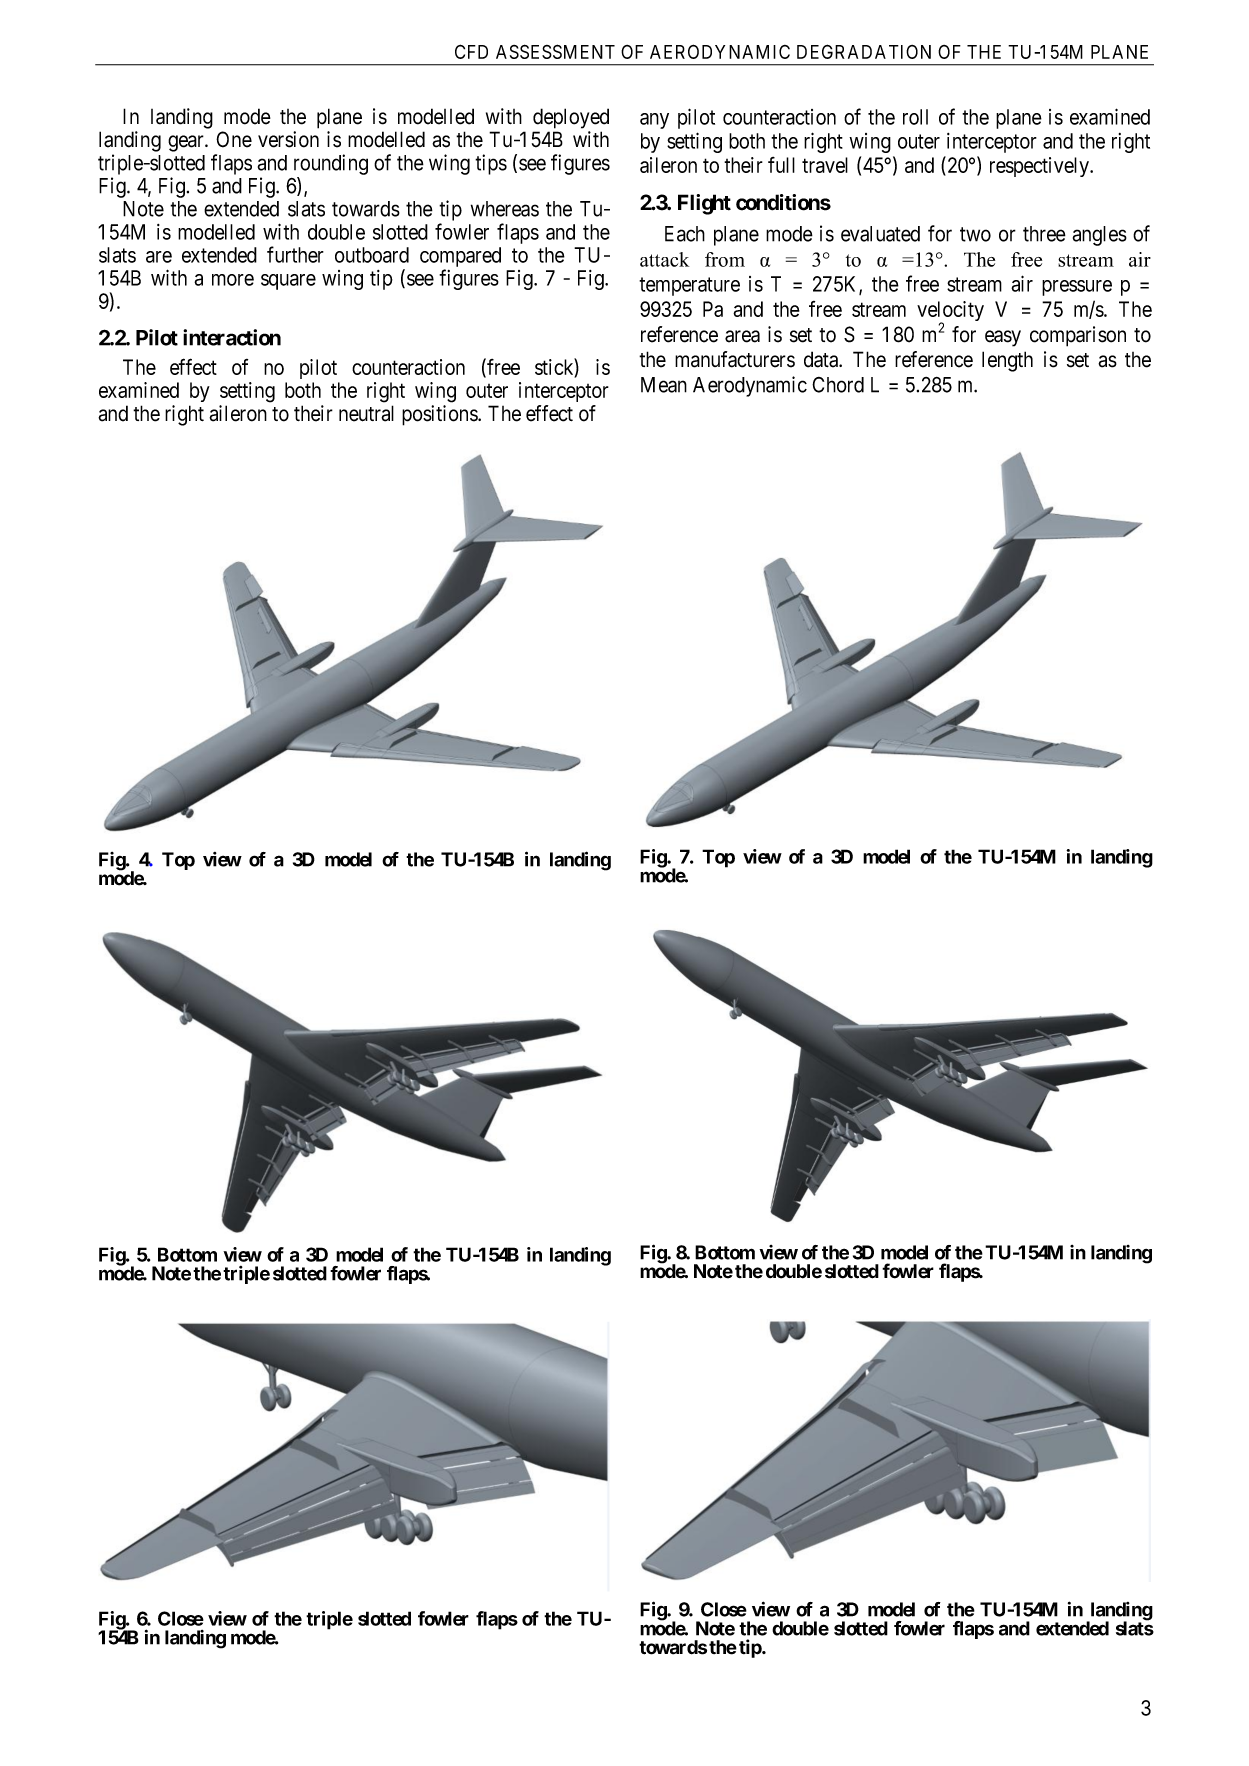  I want to click on Chord, so click(838, 385).
